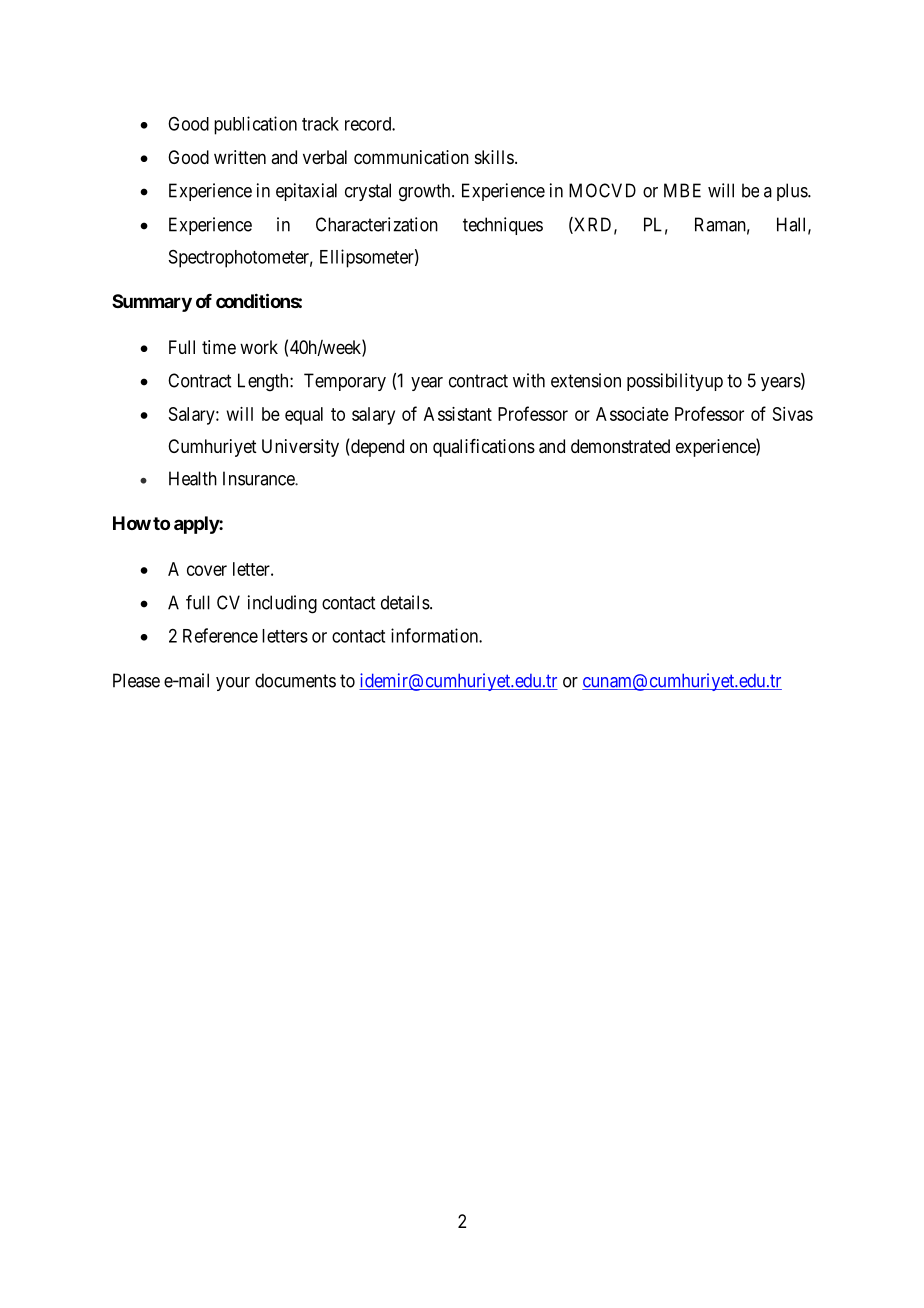  I want to click on Length, so click(264, 382).
